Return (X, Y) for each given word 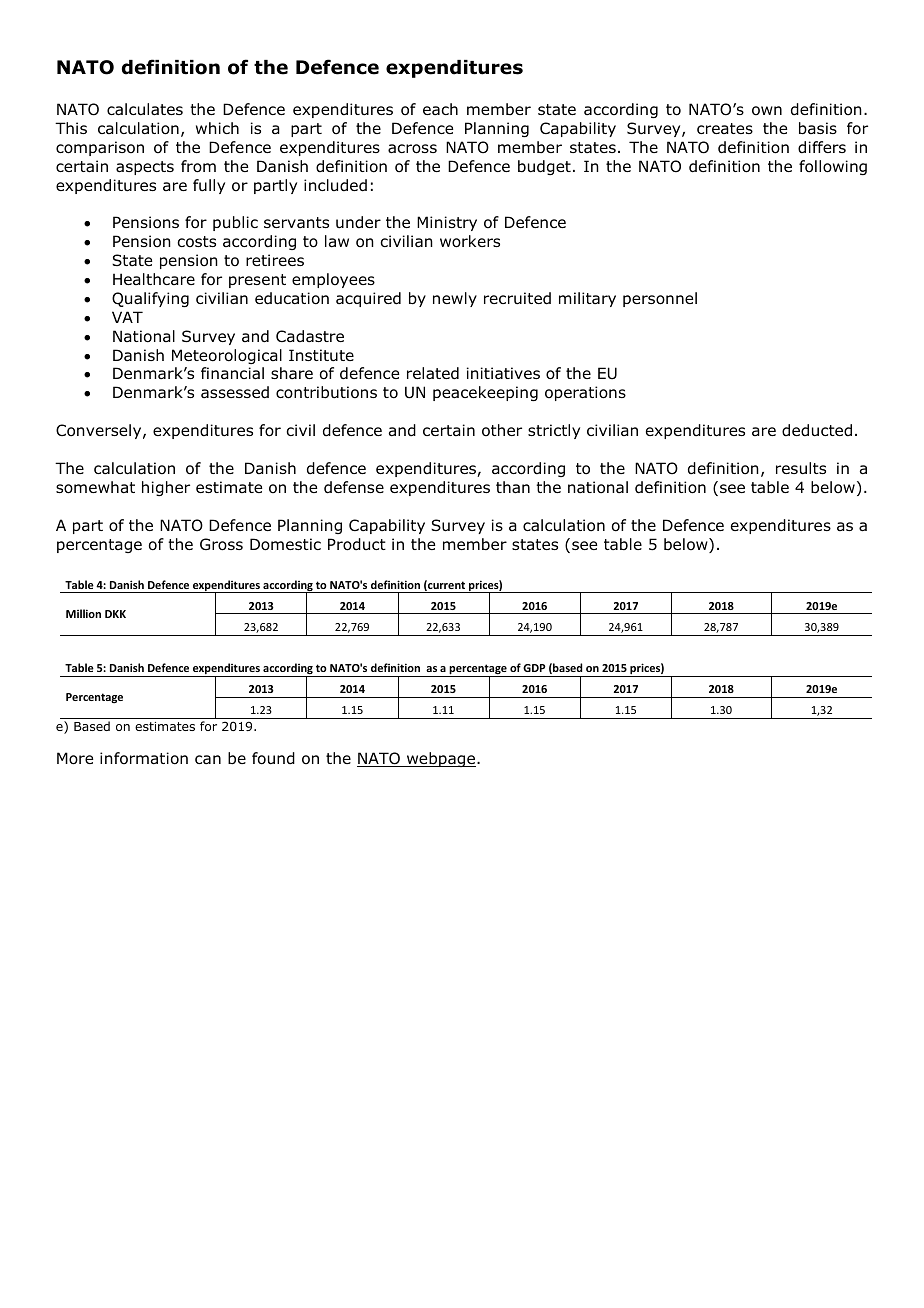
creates (725, 128)
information (144, 758)
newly (455, 299)
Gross (221, 544)
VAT (127, 317)
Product (357, 544)
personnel (660, 299)
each (440, 109)
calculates (145, 109)
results (801, 468)
